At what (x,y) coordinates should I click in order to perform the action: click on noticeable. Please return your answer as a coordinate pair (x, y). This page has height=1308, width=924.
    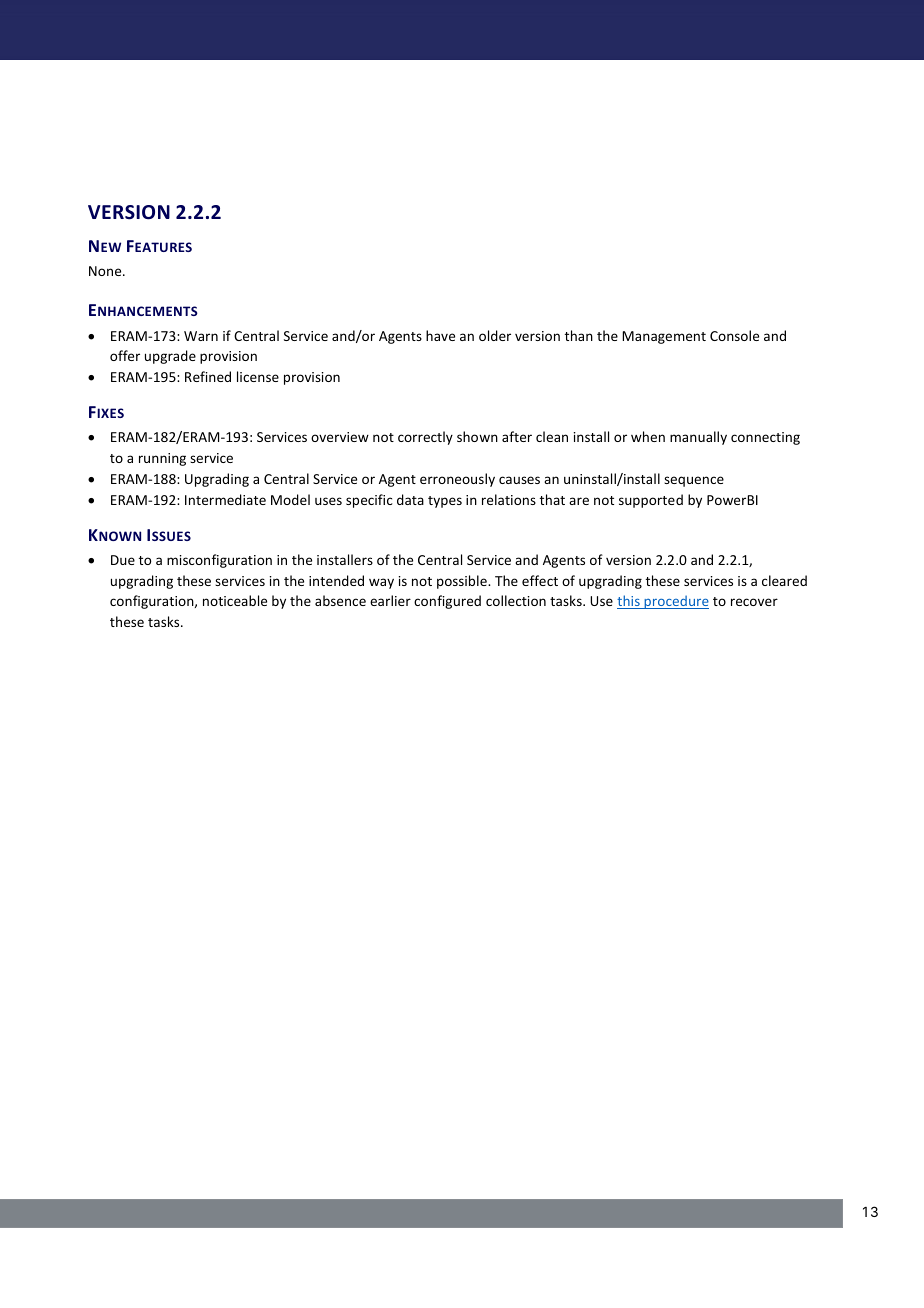
    Looking at the image, I should click on (235, 600).
